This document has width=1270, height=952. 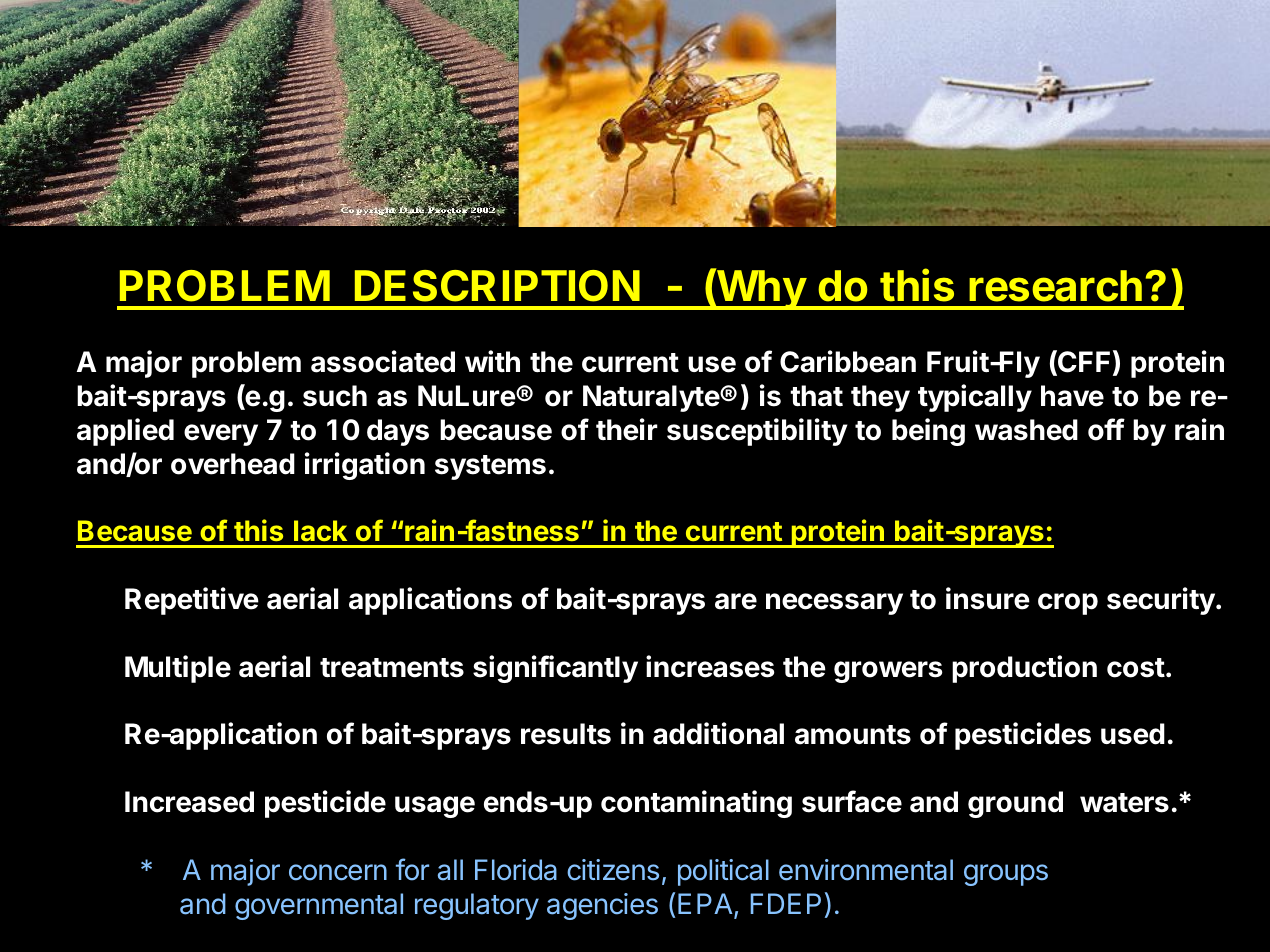 What do you see at coordinates (1055, 286) in the document?
I see `research` at bounding box center [1055, 286].
